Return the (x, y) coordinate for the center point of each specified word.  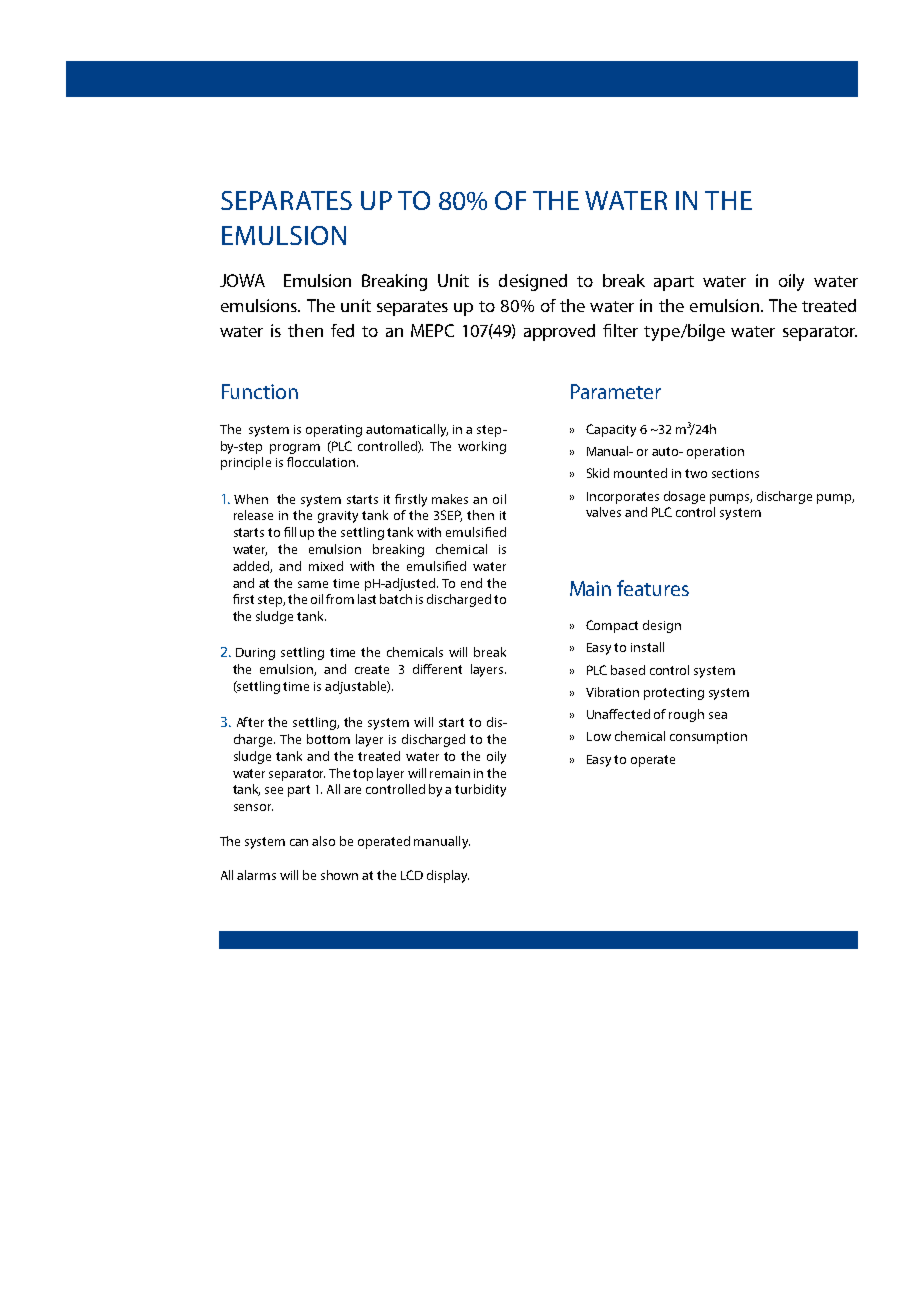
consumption (708, 738)
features (653, 588)
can (299, 842)
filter (620, 330)
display (448, 876)
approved (559, 332)
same (313, 584)
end (471, 583)
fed (342, 330)
